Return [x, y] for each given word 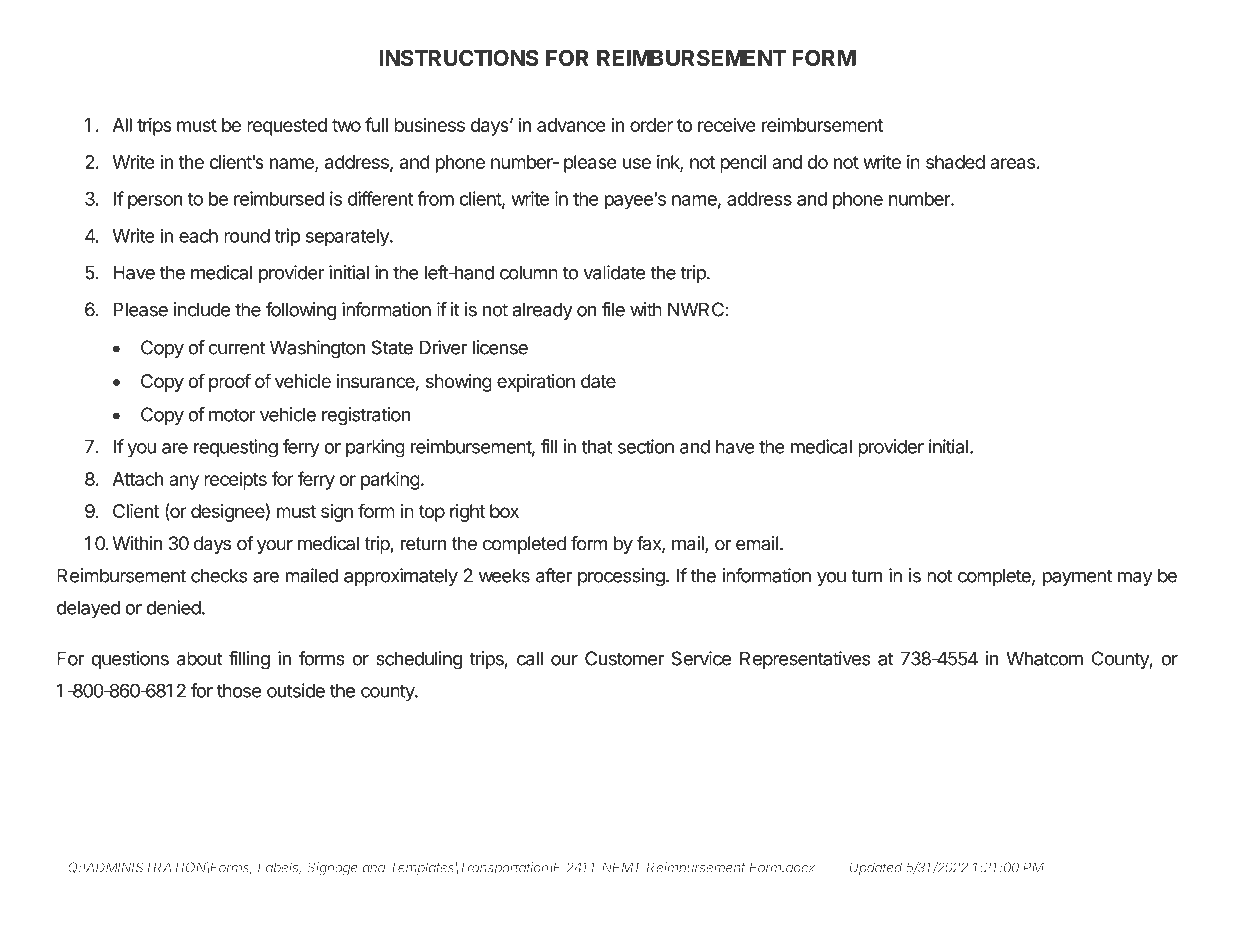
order [651, 125]
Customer [624, 658]
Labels [279, 868]
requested [287, 127]
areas [1012, 163]
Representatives [805, 660]
